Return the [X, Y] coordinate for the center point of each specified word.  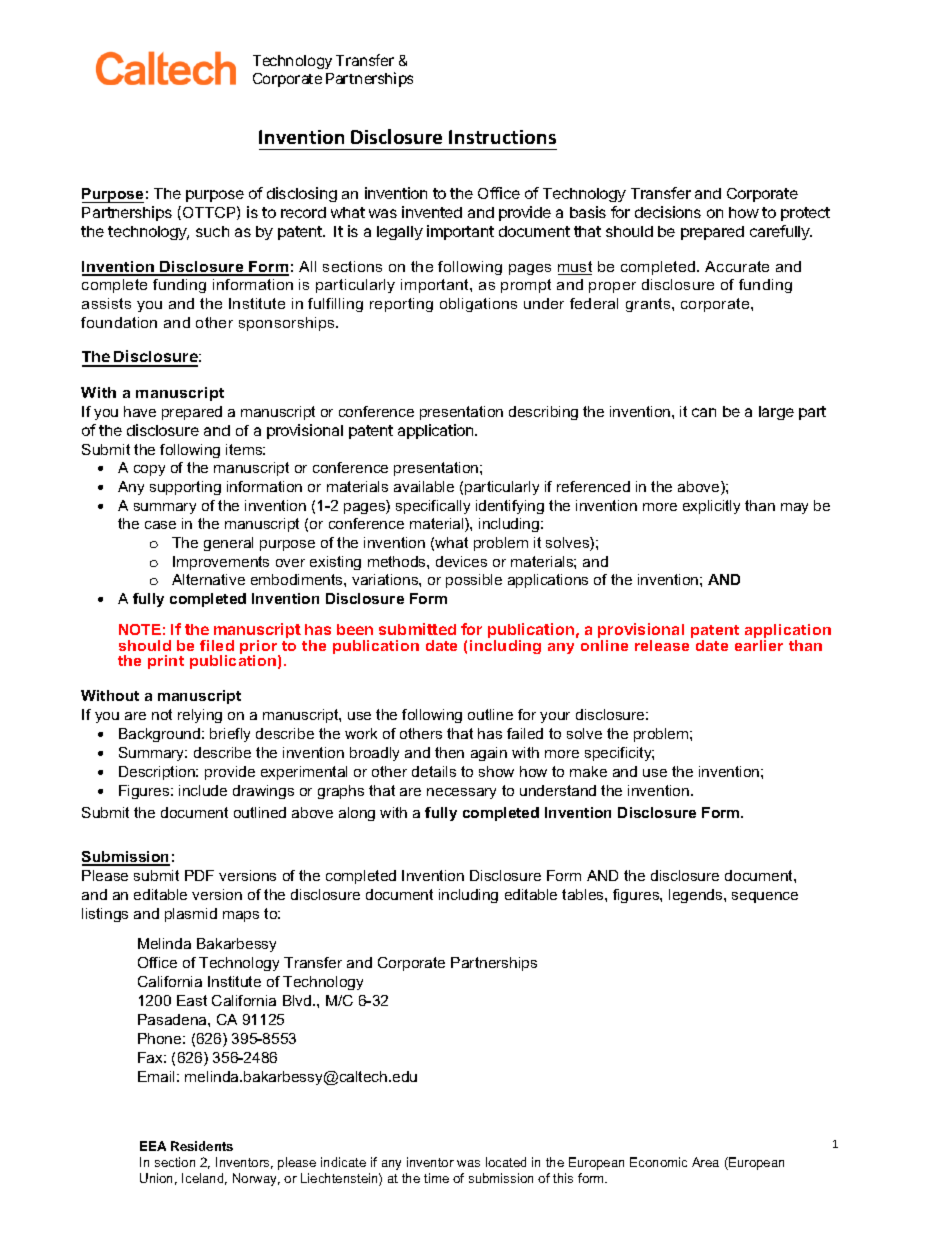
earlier [759, 645]
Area [705, 1162]
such [212, 231]
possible [474, 581]
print [166, 662]
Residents [202, 1146]
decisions [668, 212]
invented [432, 212]
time [436, 1178]
